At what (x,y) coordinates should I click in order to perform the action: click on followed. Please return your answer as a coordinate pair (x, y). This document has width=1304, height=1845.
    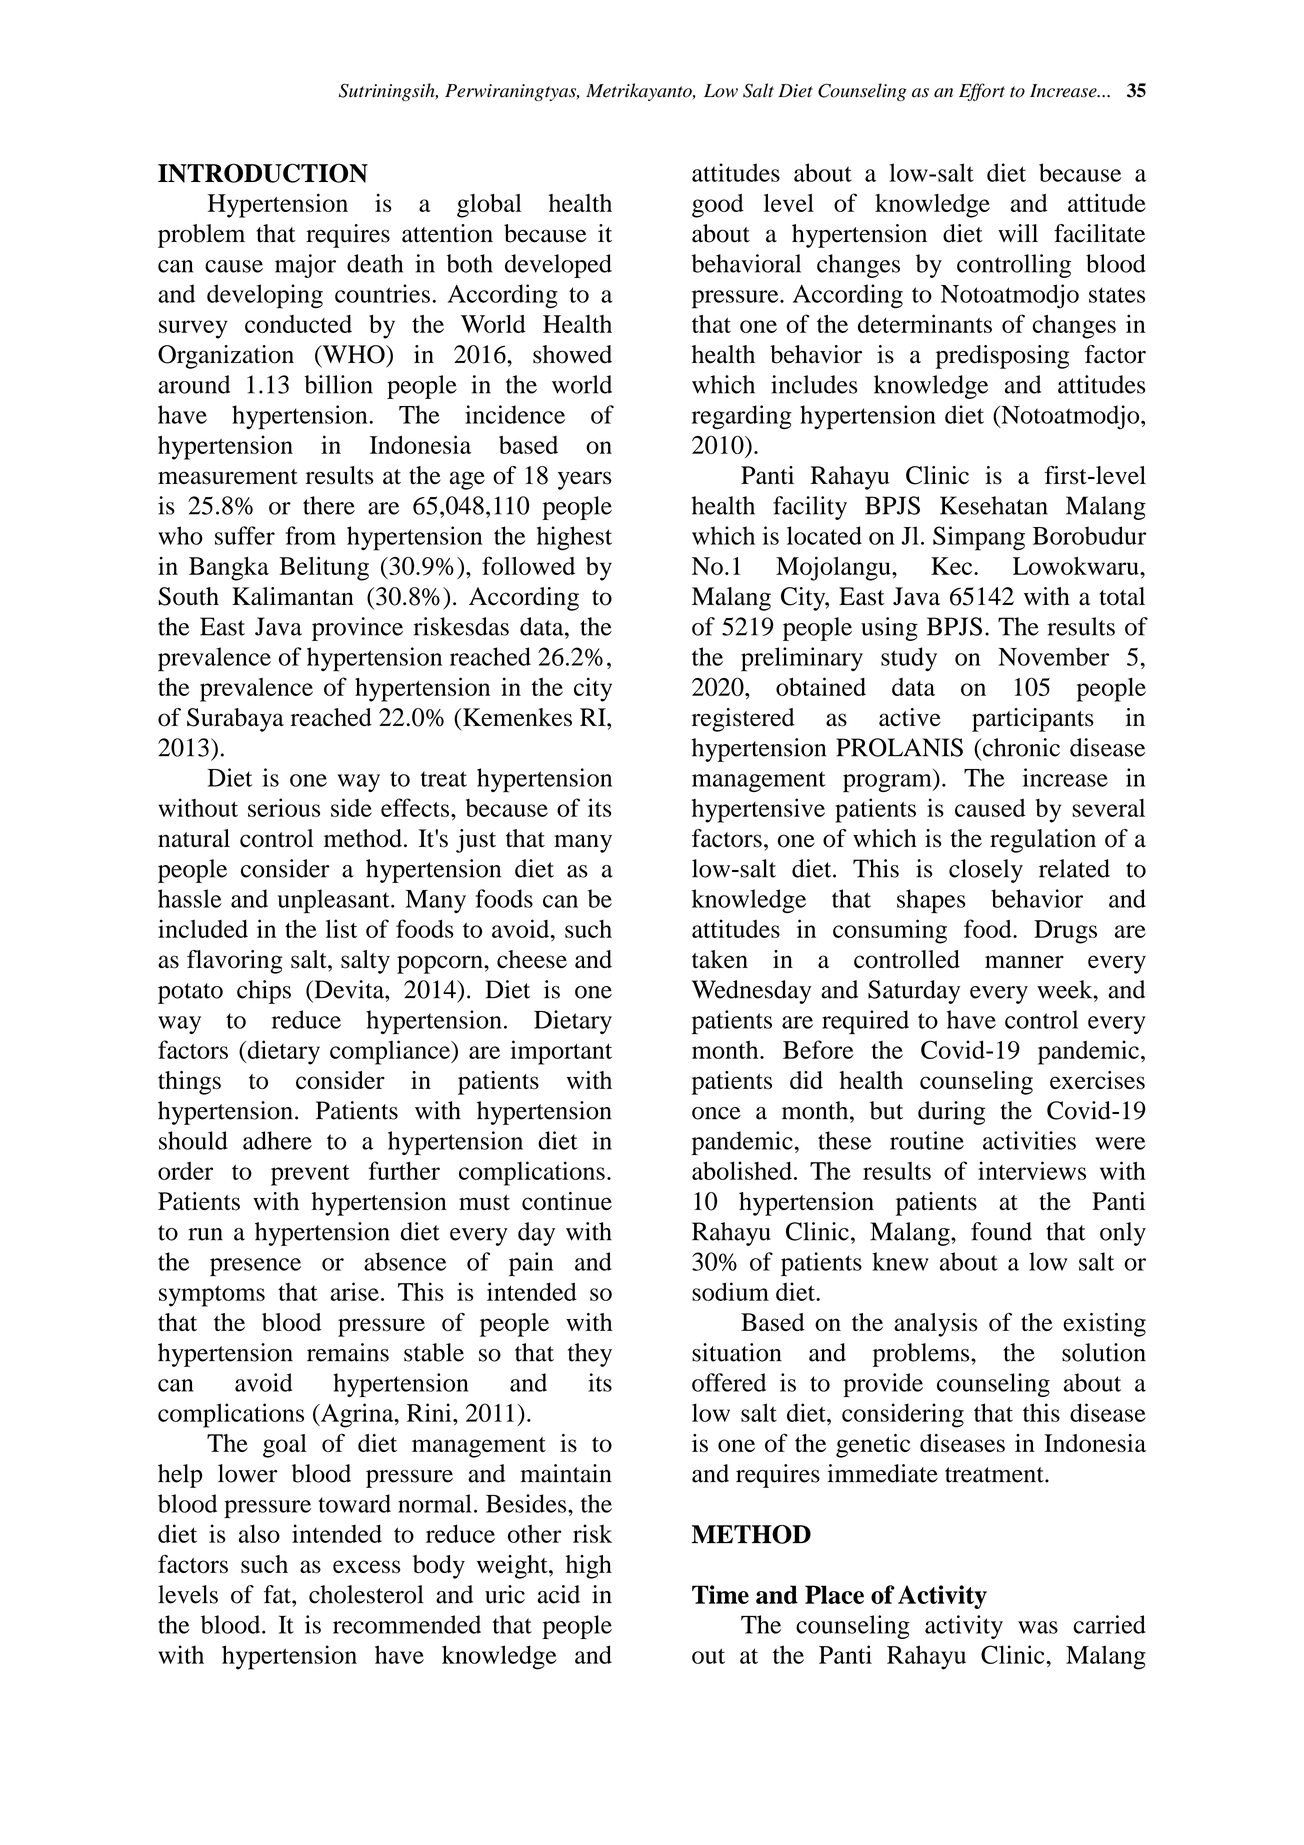
    Looking at the image, I should click on (528, 565).
